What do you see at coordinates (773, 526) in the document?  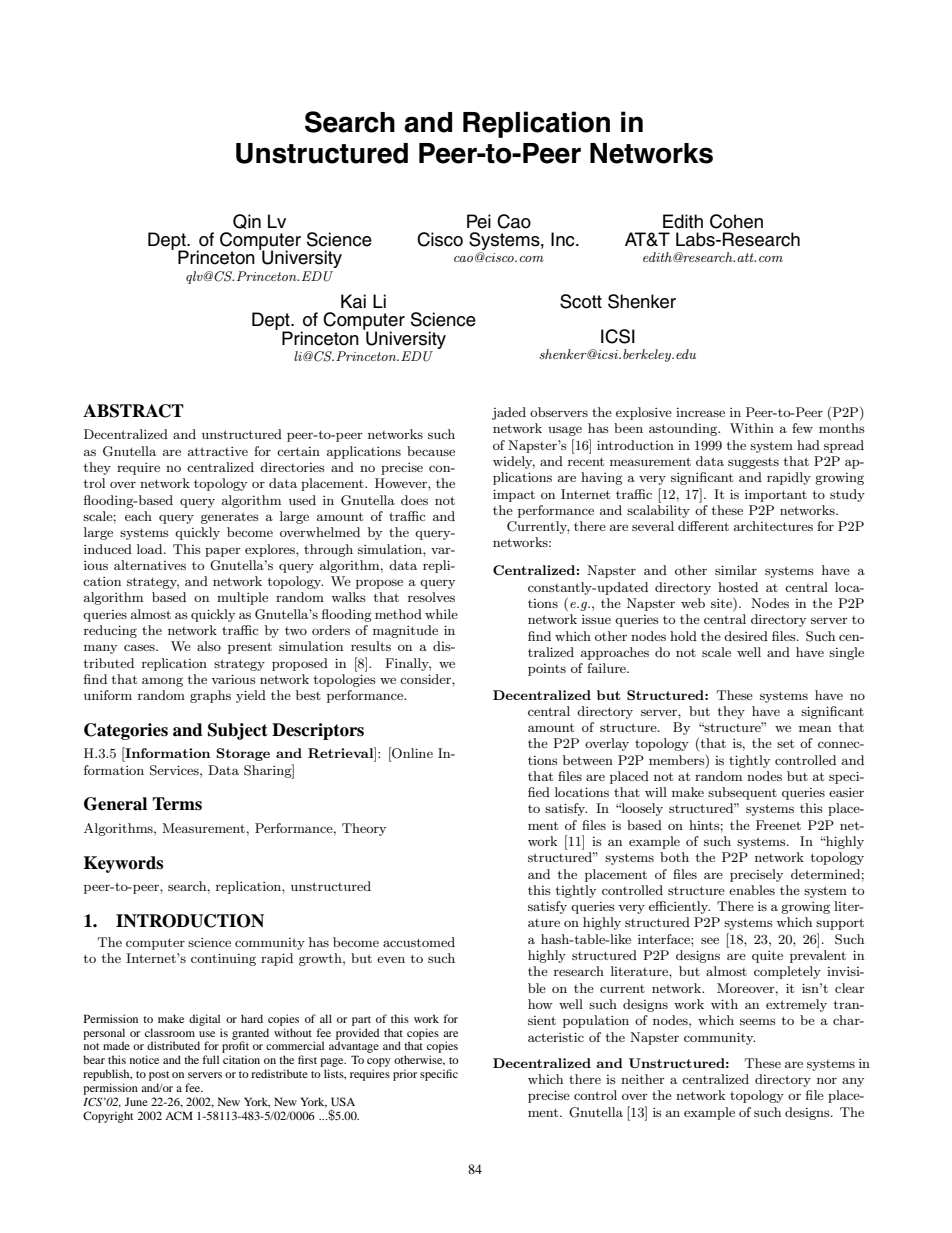 I see `architectures` at bounding box center [773, 526].
